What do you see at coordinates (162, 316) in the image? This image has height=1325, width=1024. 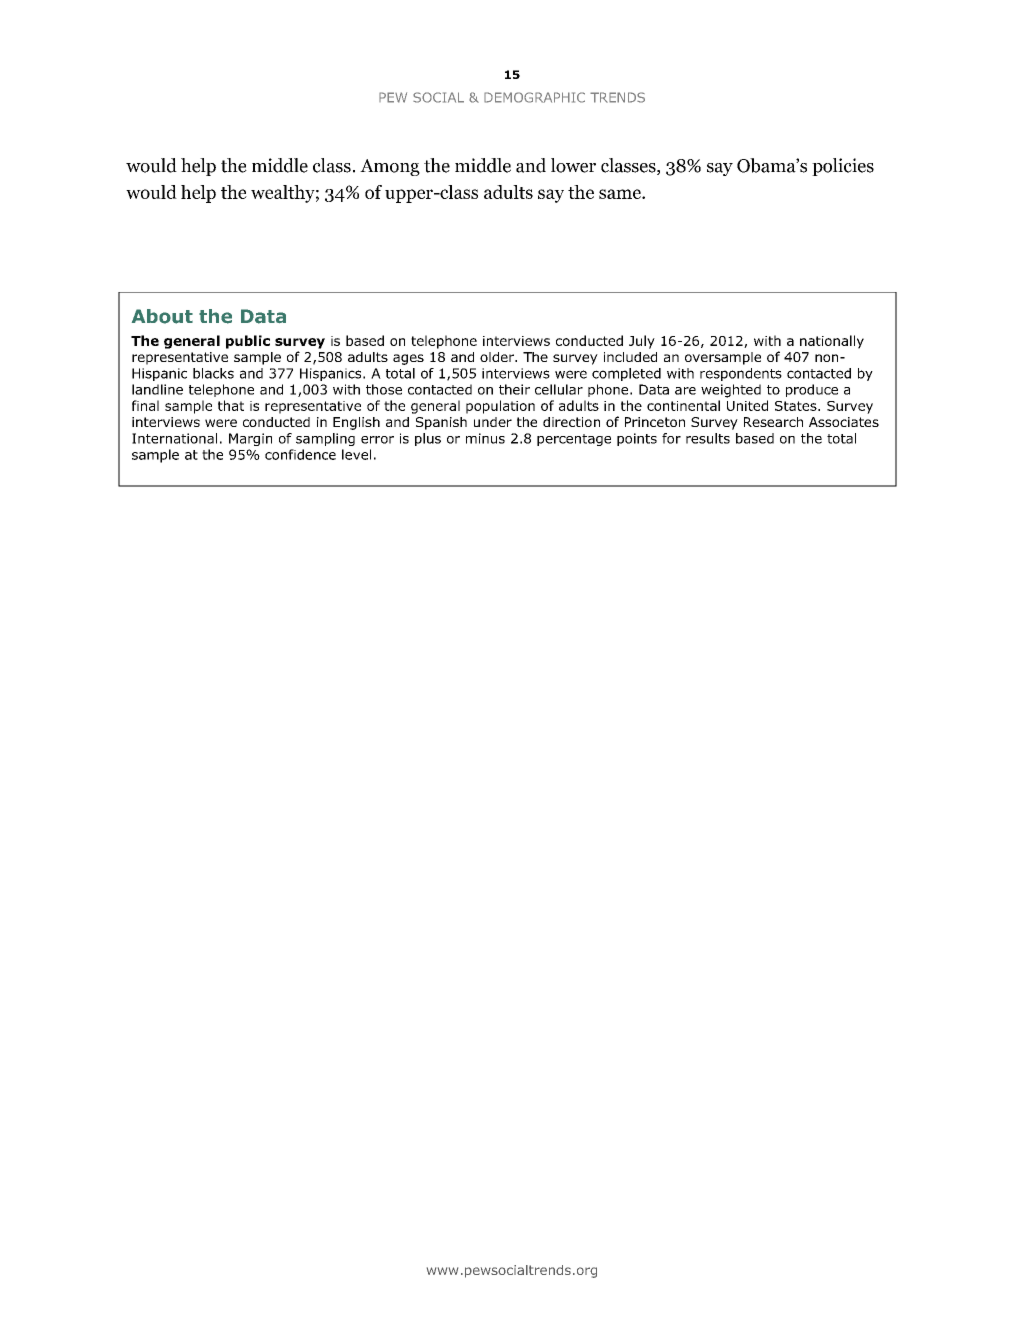 I see `About` at bounding box center [162, 316].
